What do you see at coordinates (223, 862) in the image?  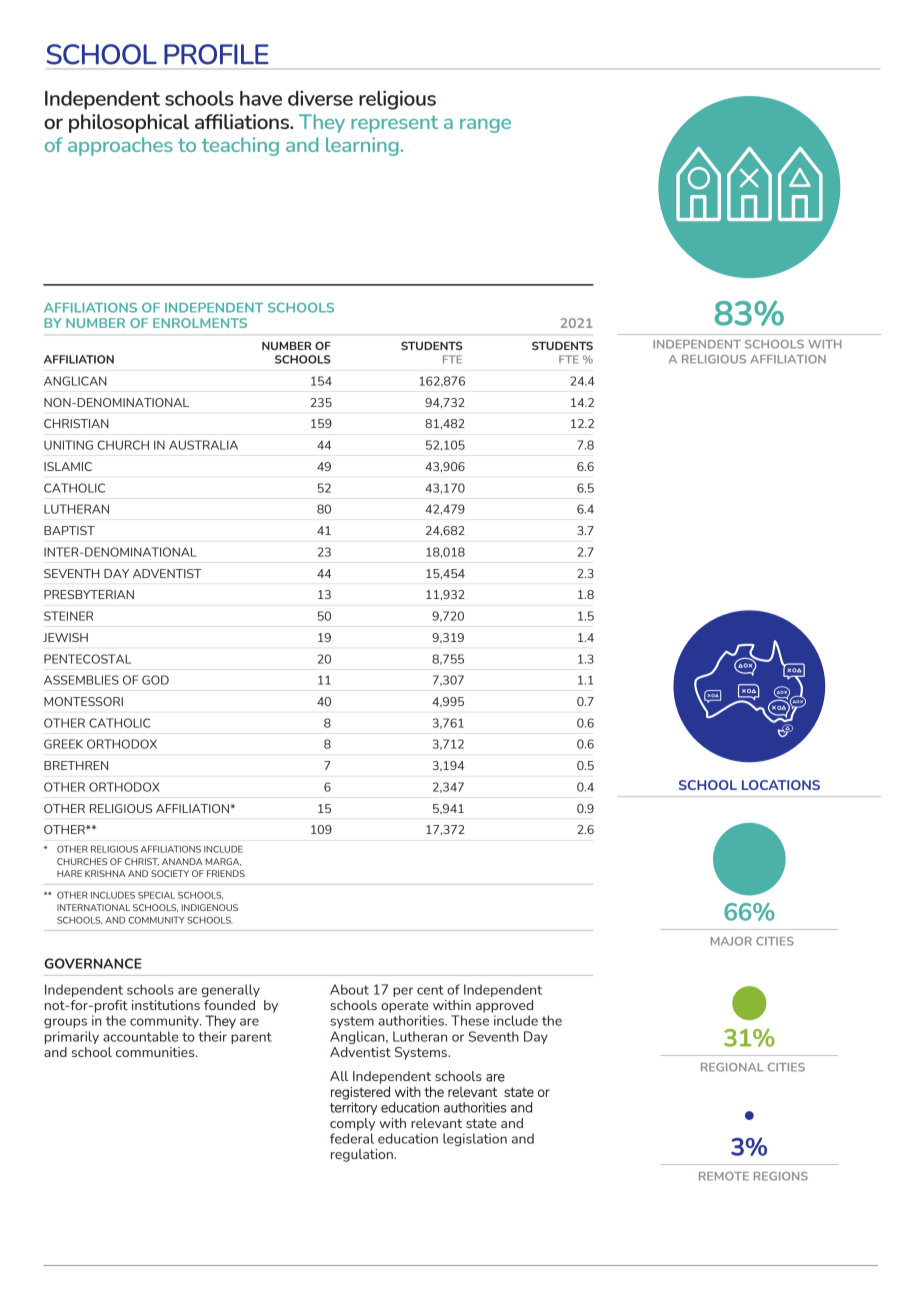 I see `MARGA` at bounding box center [223, 862].
